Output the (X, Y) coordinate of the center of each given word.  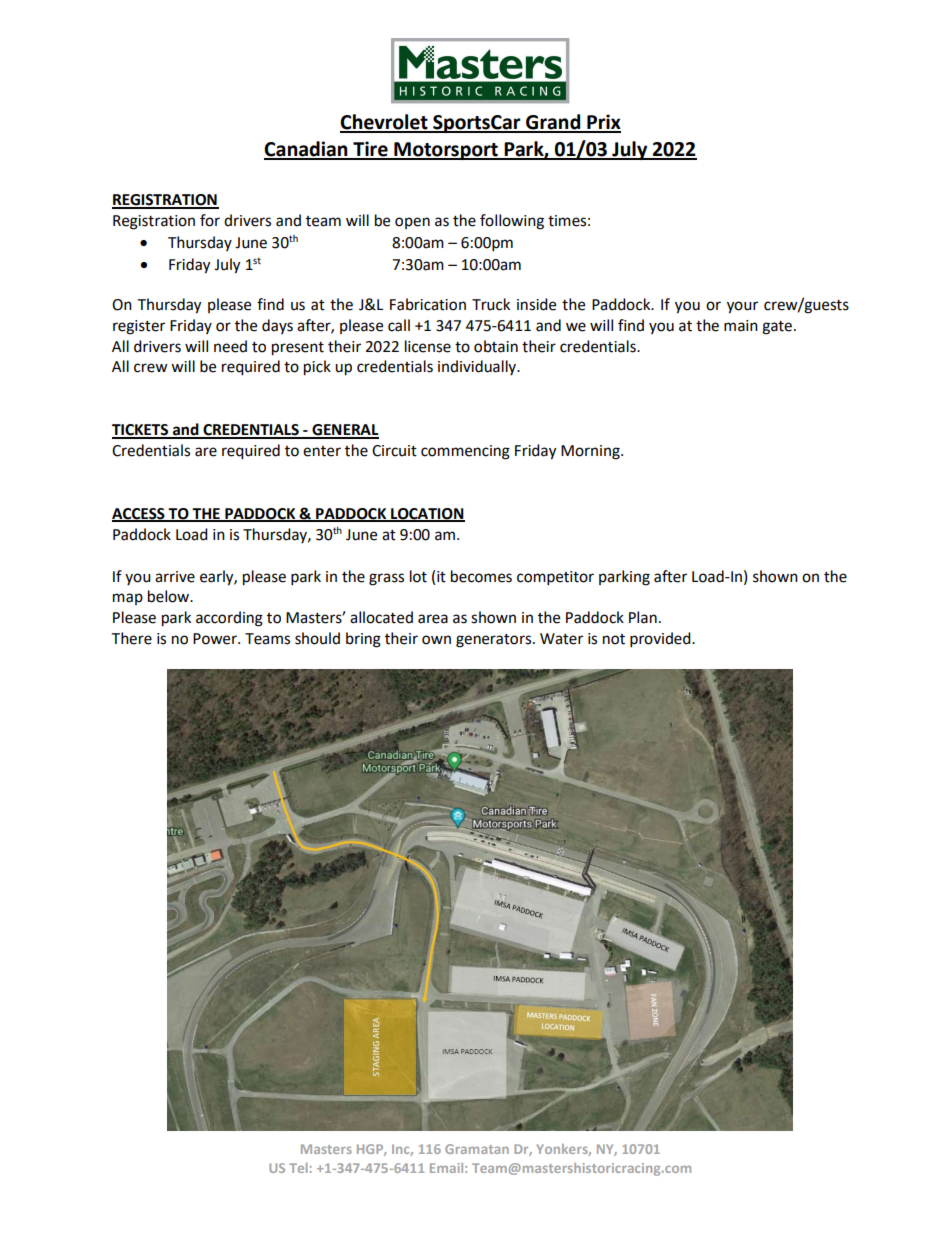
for (210, 220)
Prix (603, 123)
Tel (298, 1168)
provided (661, 640)
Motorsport (446, 151)
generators (495, 641)
